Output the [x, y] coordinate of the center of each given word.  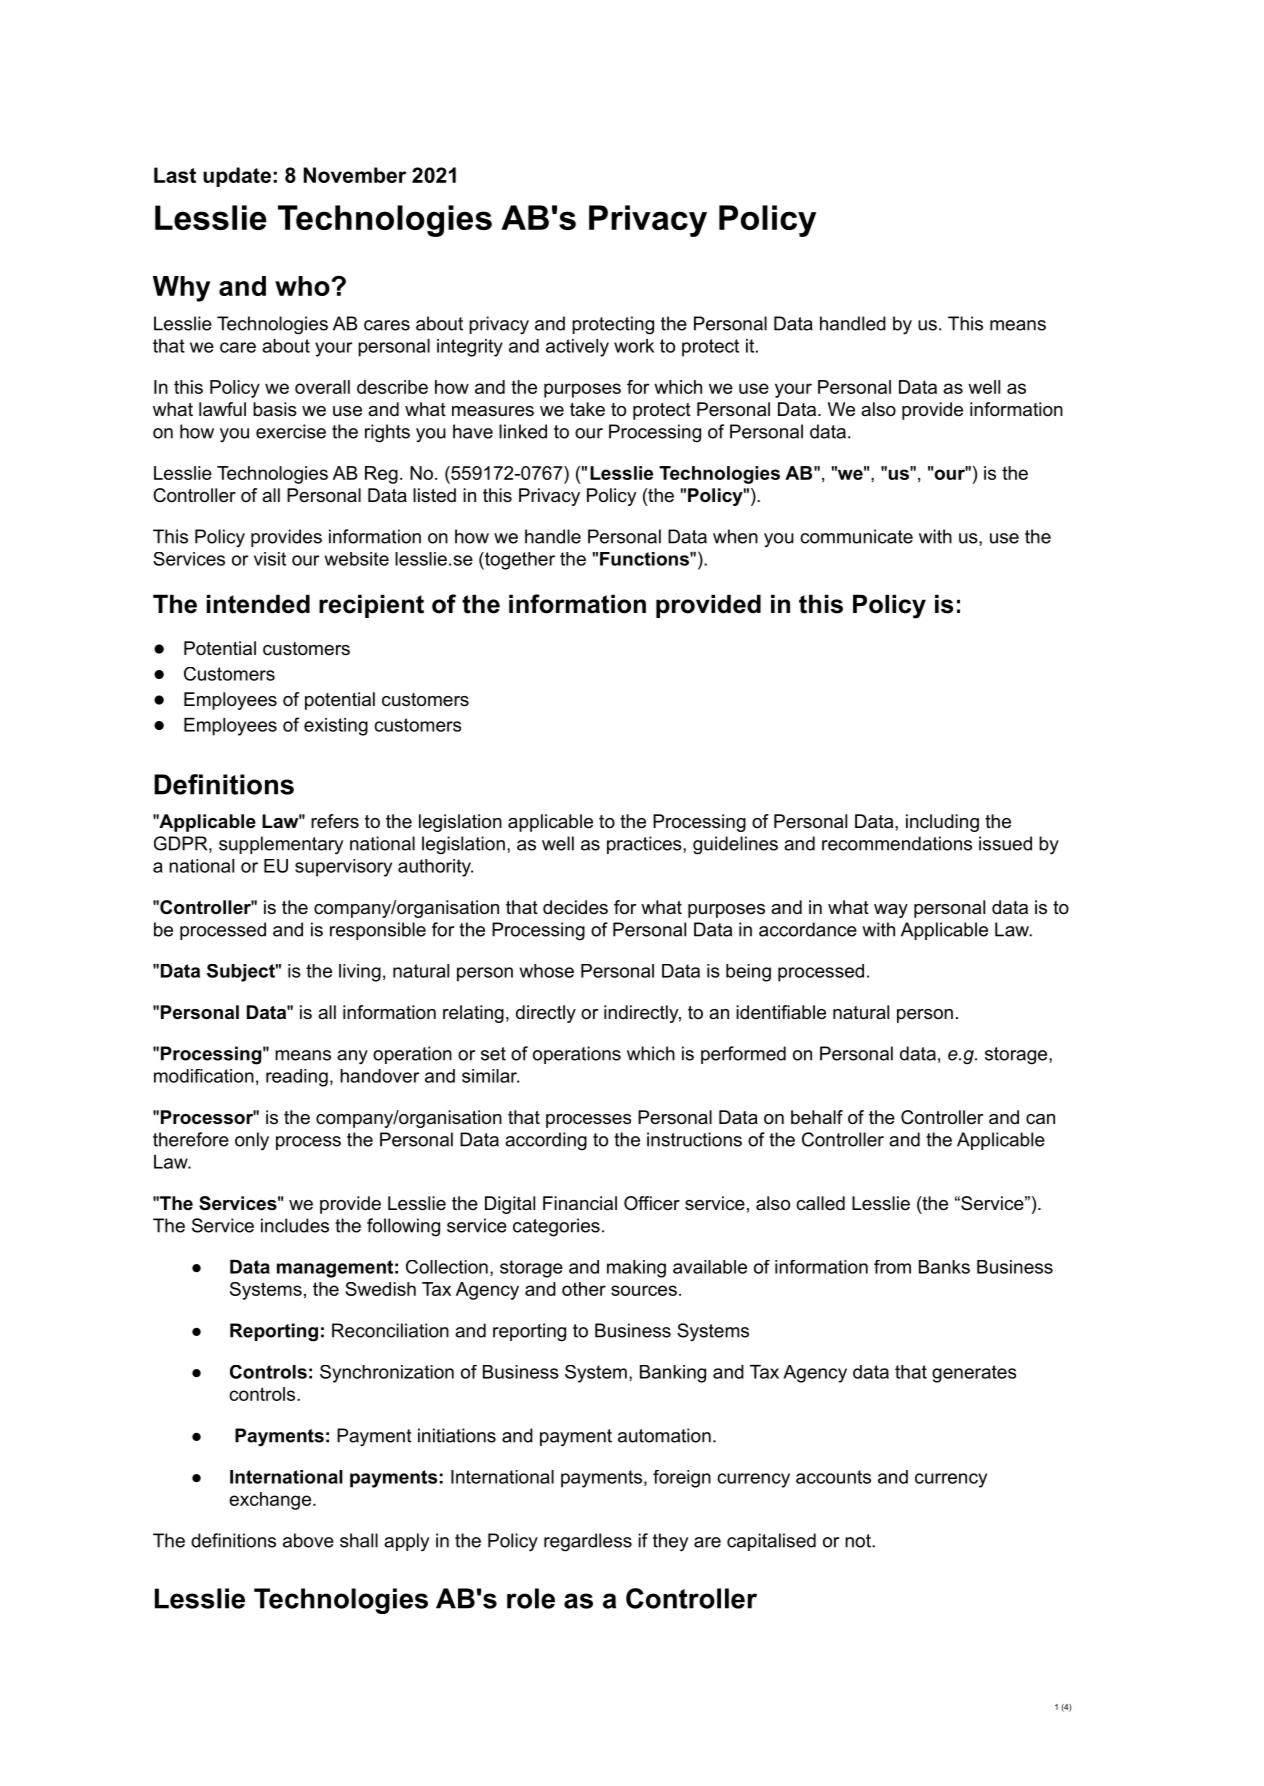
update [237, 177]
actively [577, 348]
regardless [588, 1542]
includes [295, 1225]
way [891, 911]
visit [270, 559]
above [308, 1540]
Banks [944, 1267]
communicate [856, 536]
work [634, 346]
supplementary [281, 845]
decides [575, 907]
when [735, 536]
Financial [580, 1203]
